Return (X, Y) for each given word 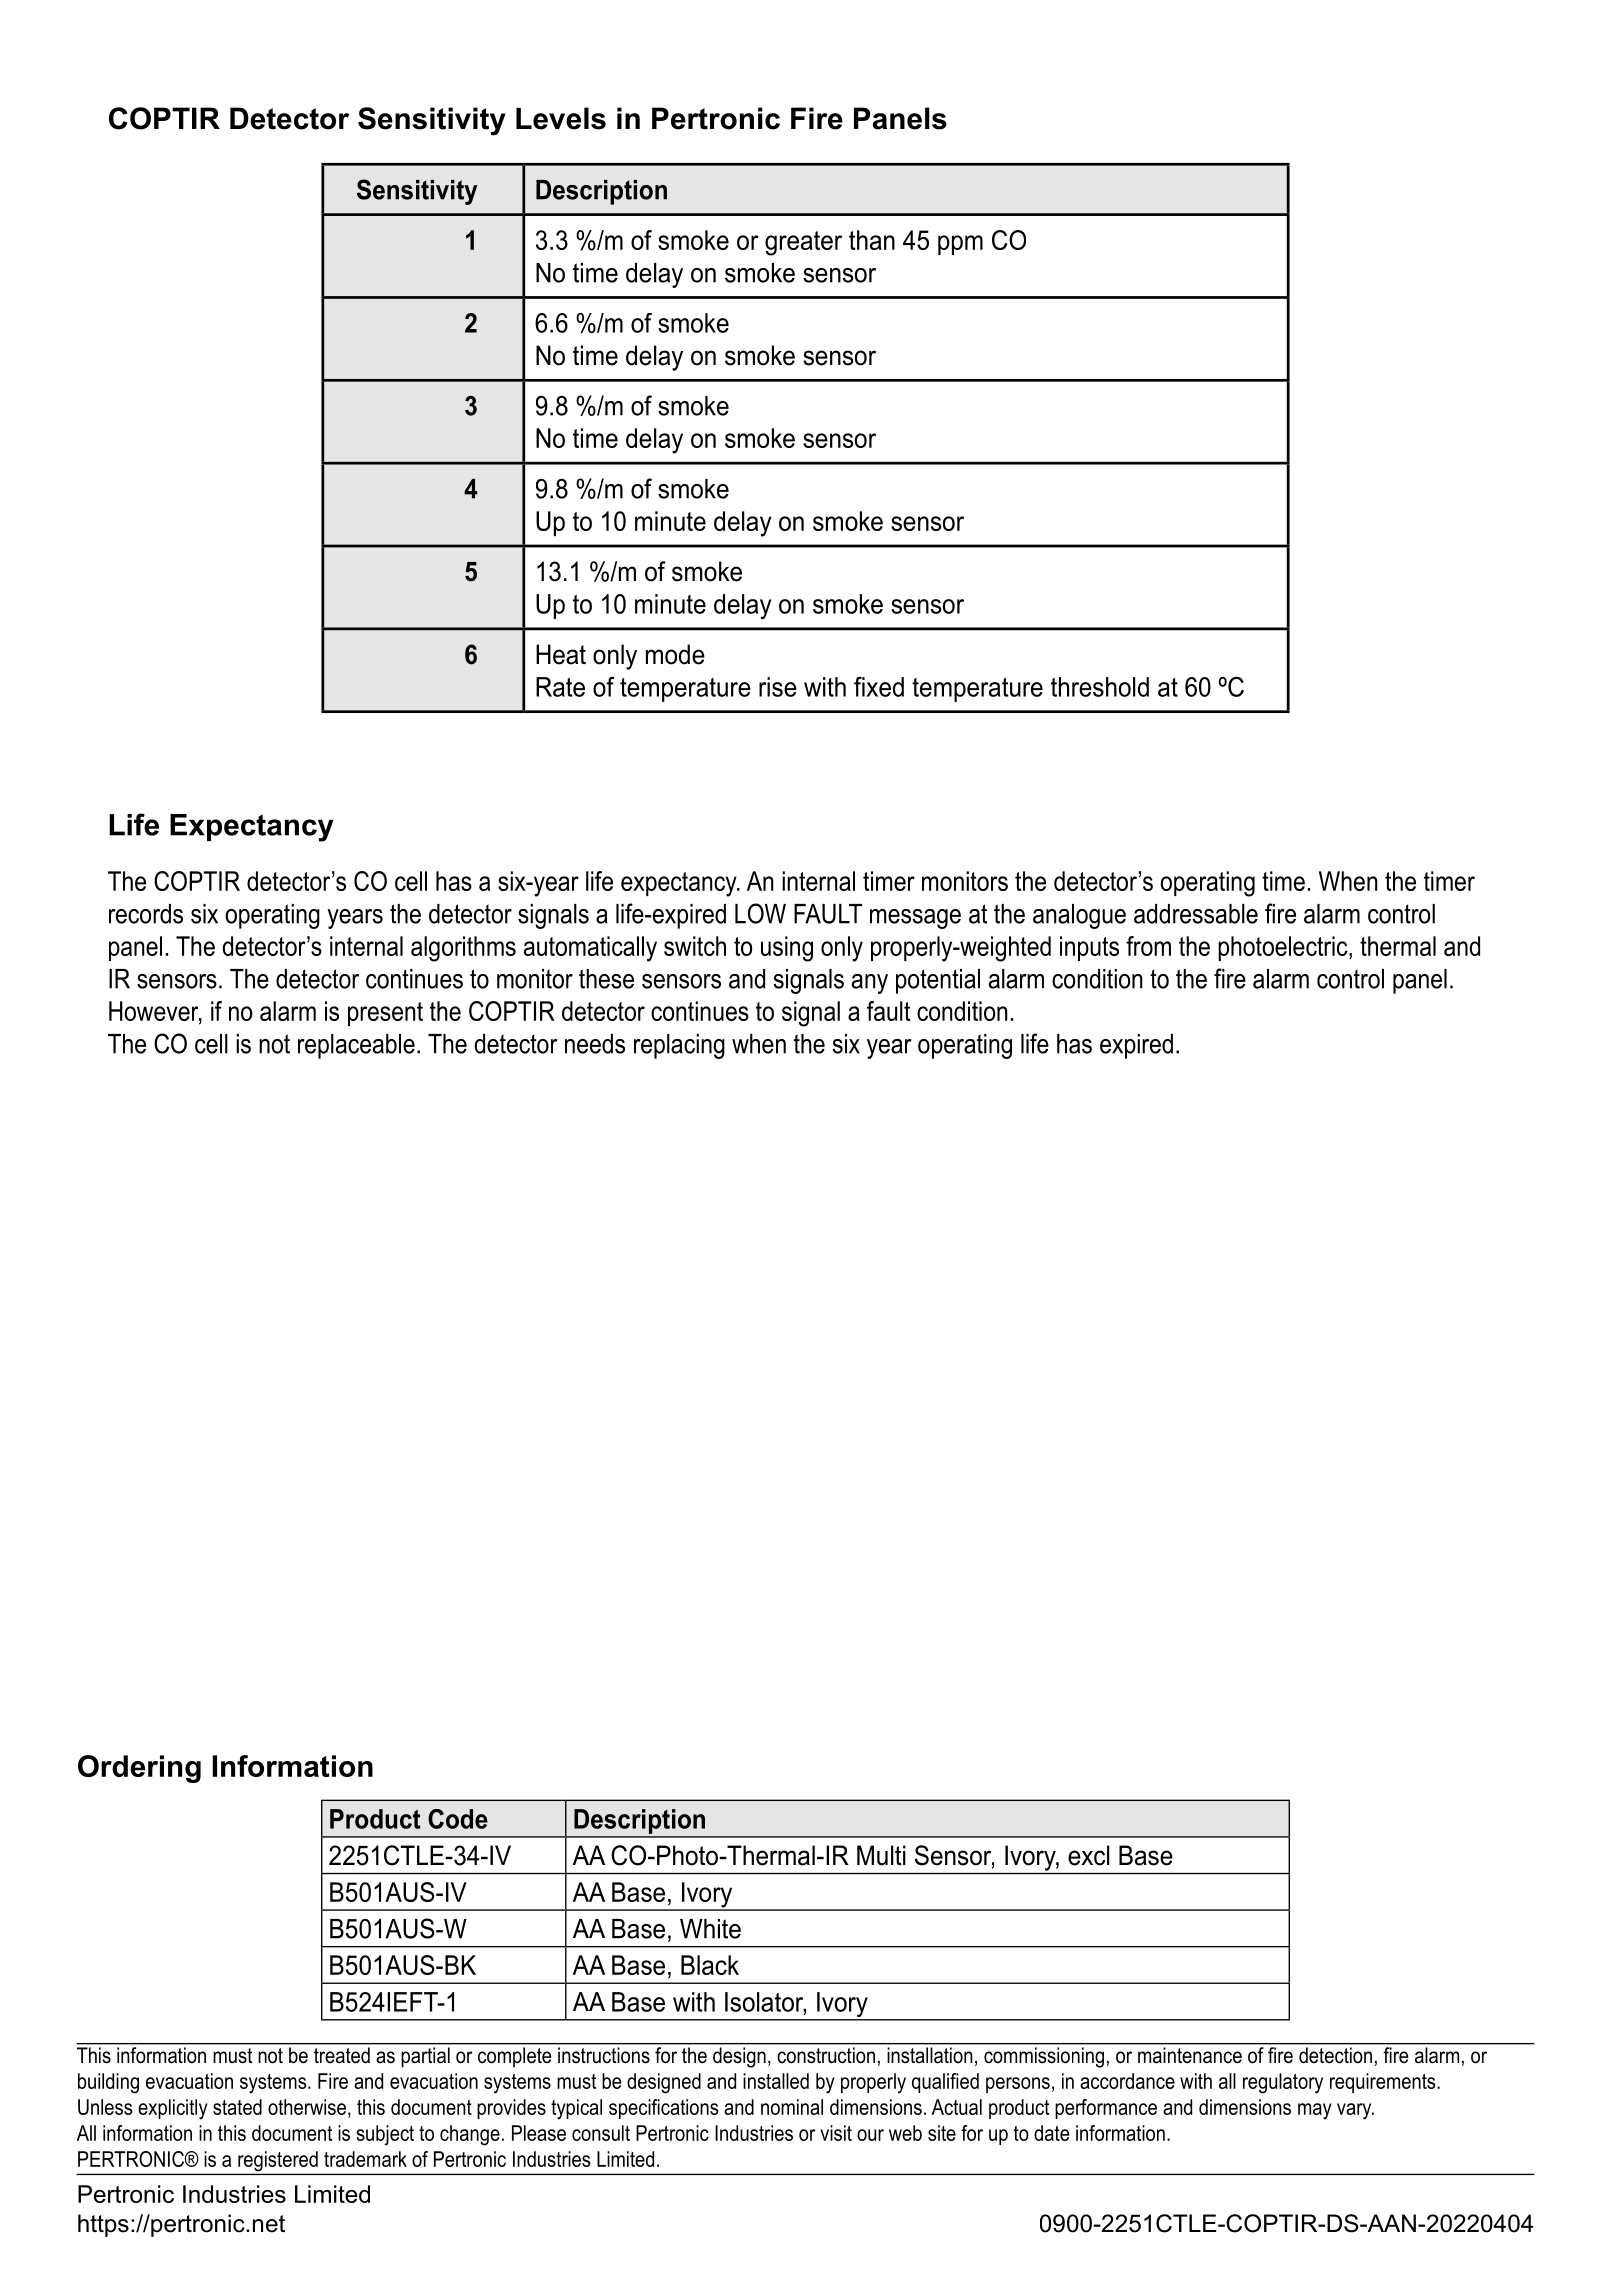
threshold (1100, 687)
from (1148, 946)
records (146, 914)
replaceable (356, 1046)
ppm (960, 245)
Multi (881, 1855)
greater (803, 243)
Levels (561, 118)
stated (237, 2107)
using (787, 949)
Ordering (139, 1769)
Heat (561, 654)
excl (1089, 1855)
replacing (679, 1046)
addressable (1196, 914)
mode (675, 654)
